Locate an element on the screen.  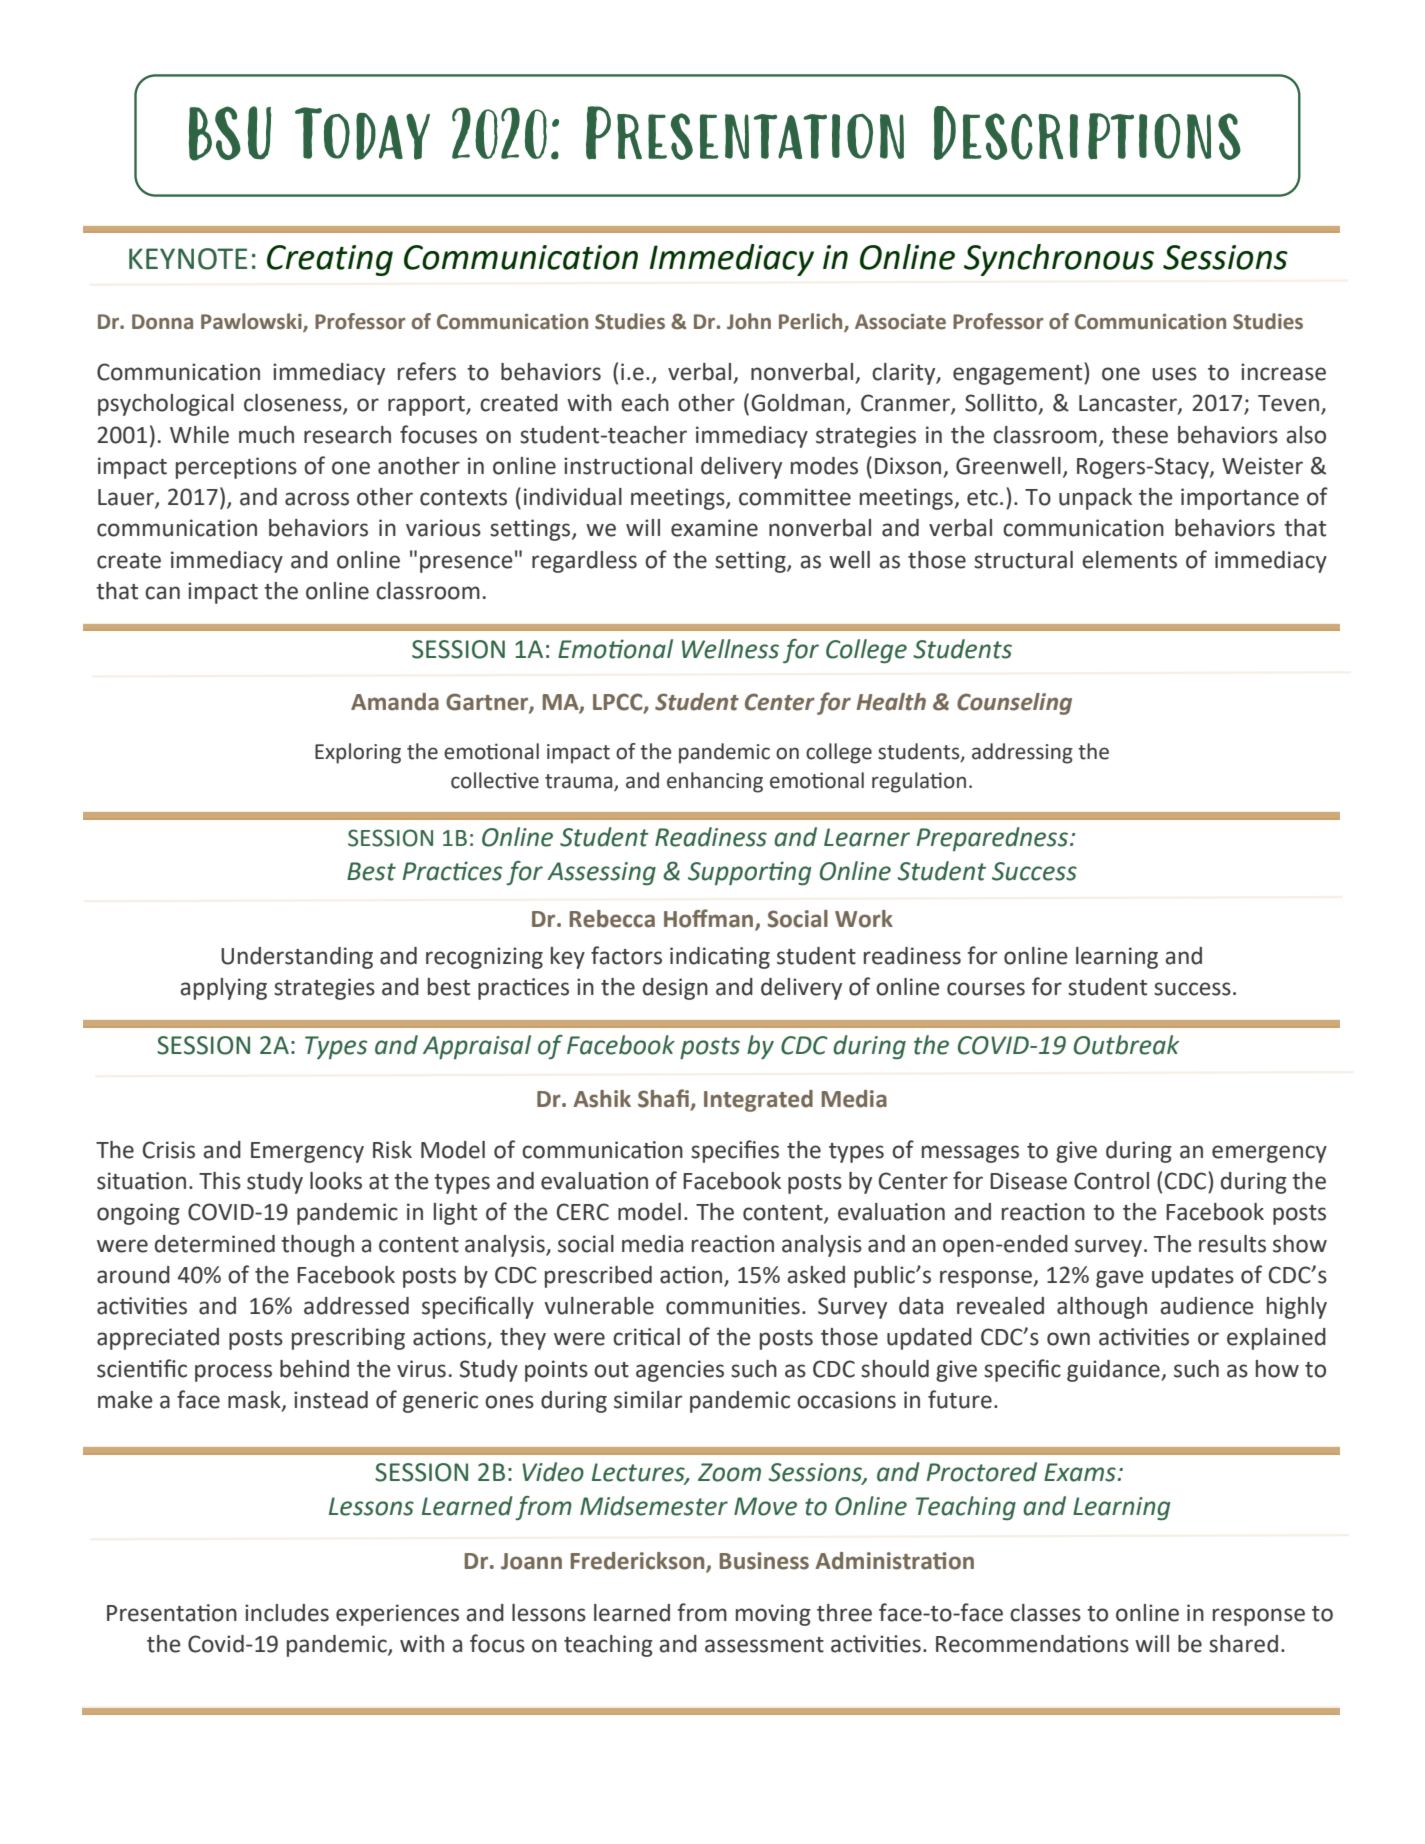
addressing is located at coordinates (1022, 753).
